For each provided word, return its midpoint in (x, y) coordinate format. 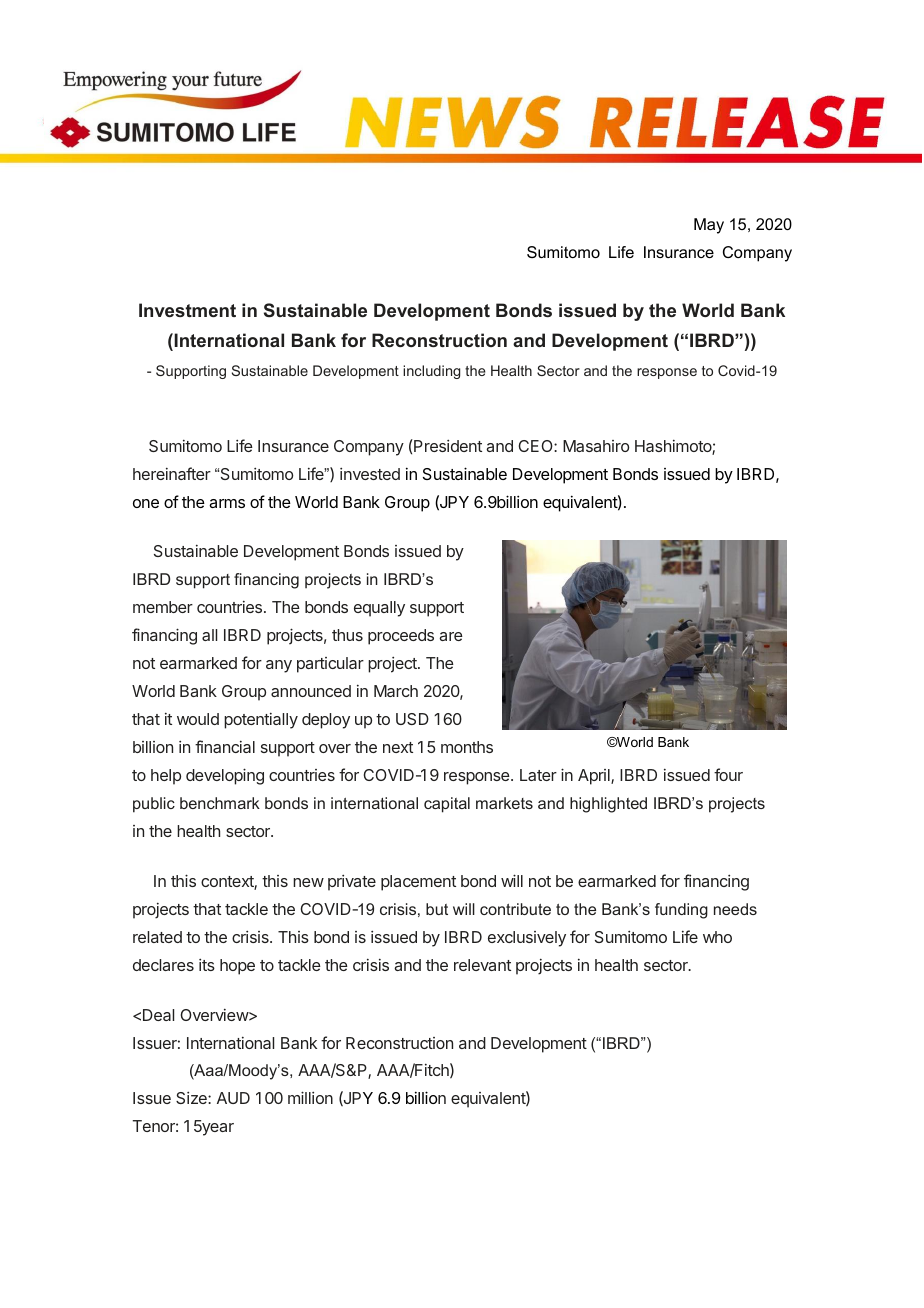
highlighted (608, 805)
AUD (233, 1098)
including (431, 372)
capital (447, 805)
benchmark (220, 803)
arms (227, 503)
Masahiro (596, 446)
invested (370, 473)
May (709, 226)
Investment (187, 310)
